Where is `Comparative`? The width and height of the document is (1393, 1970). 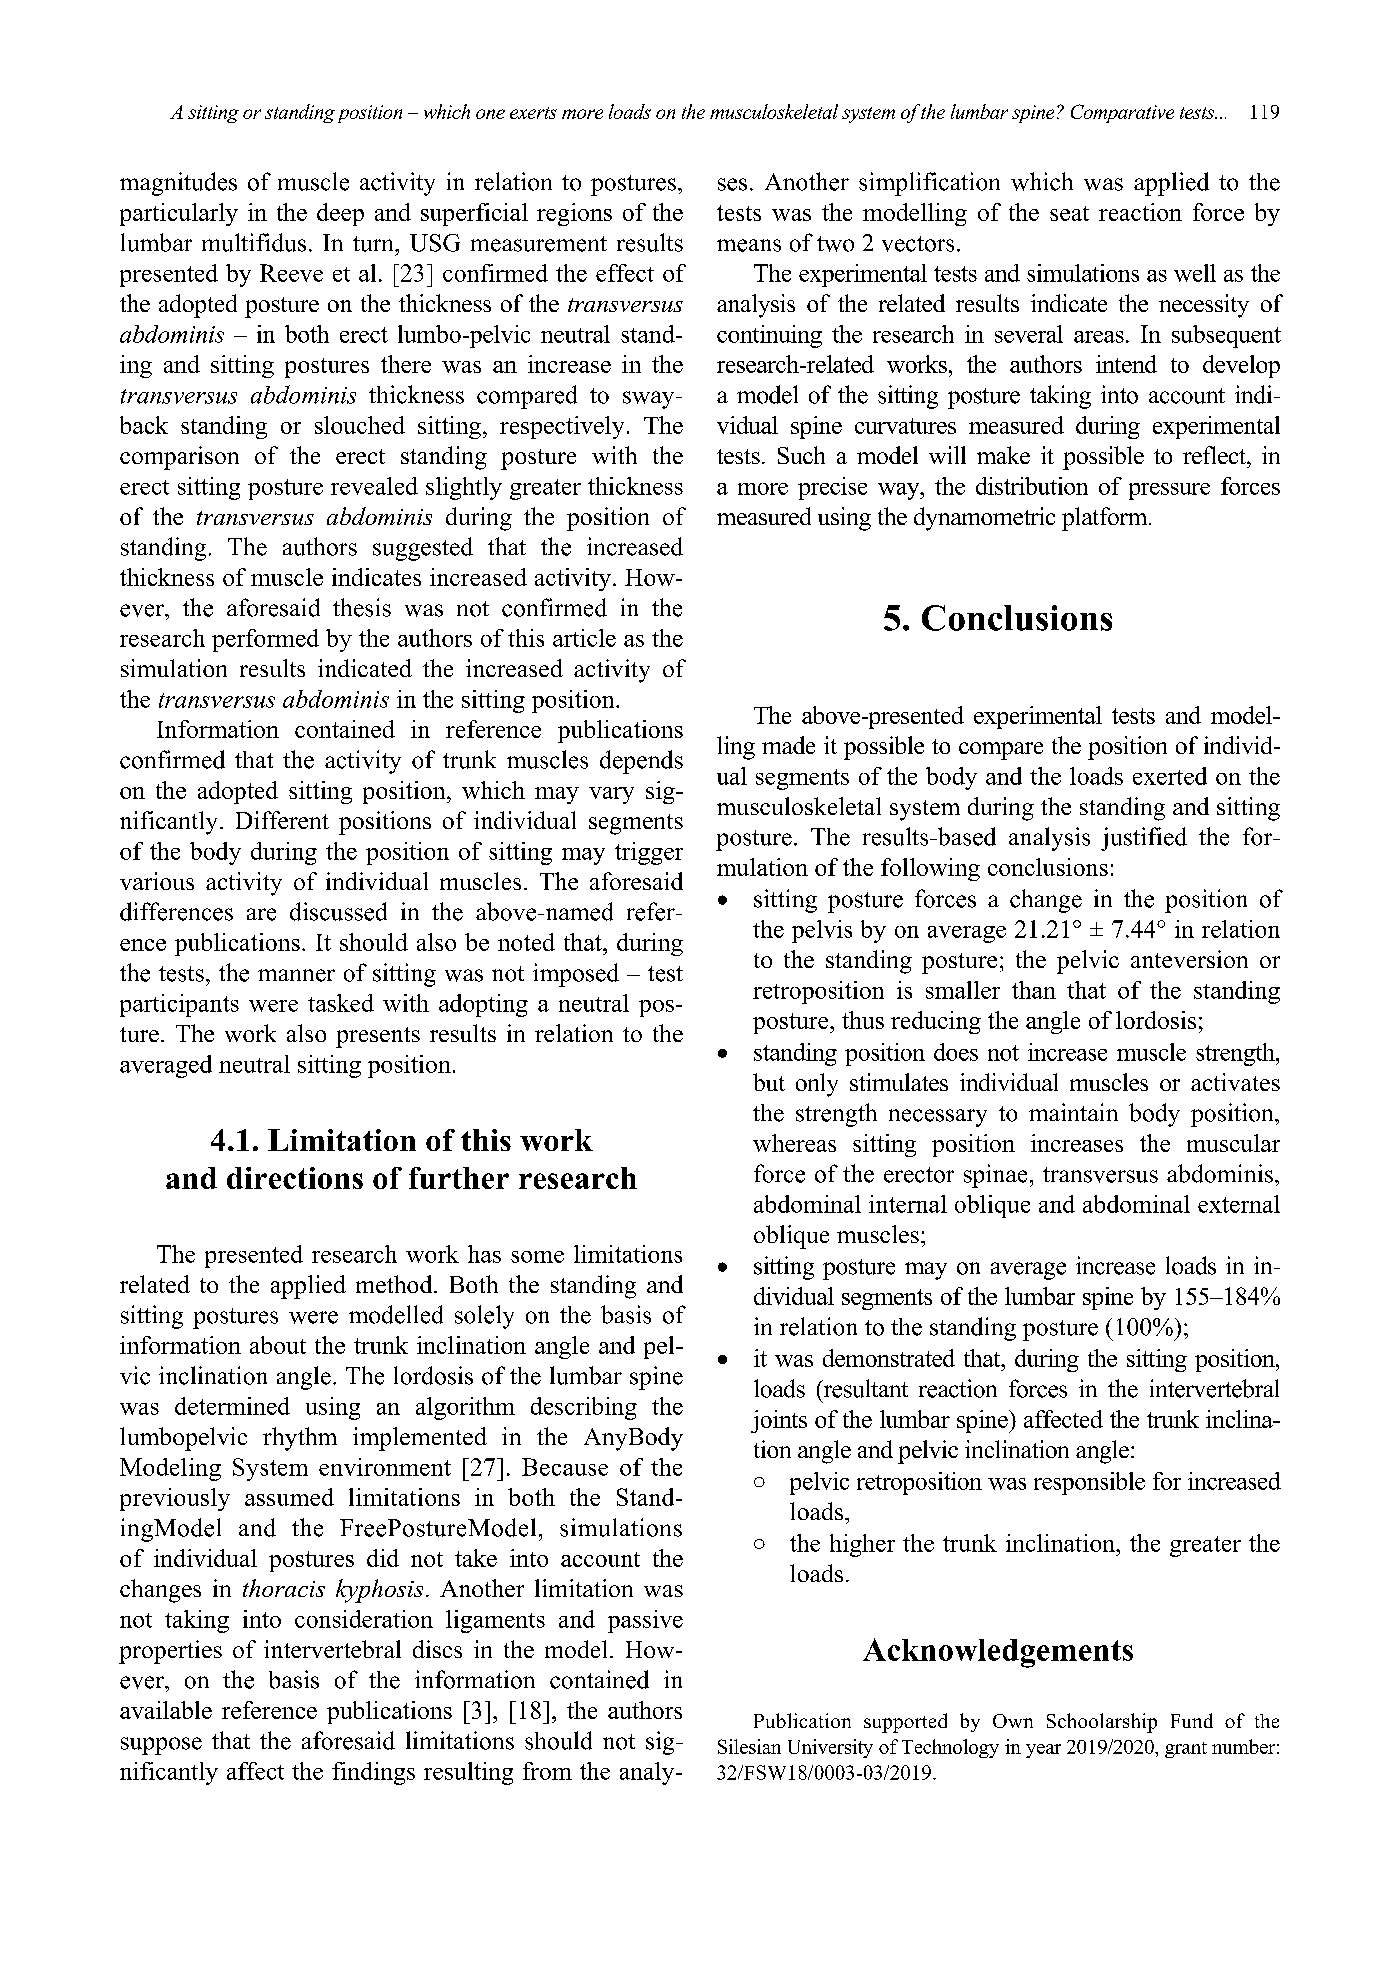 Comparative is located at coordinates (1122, 113).
